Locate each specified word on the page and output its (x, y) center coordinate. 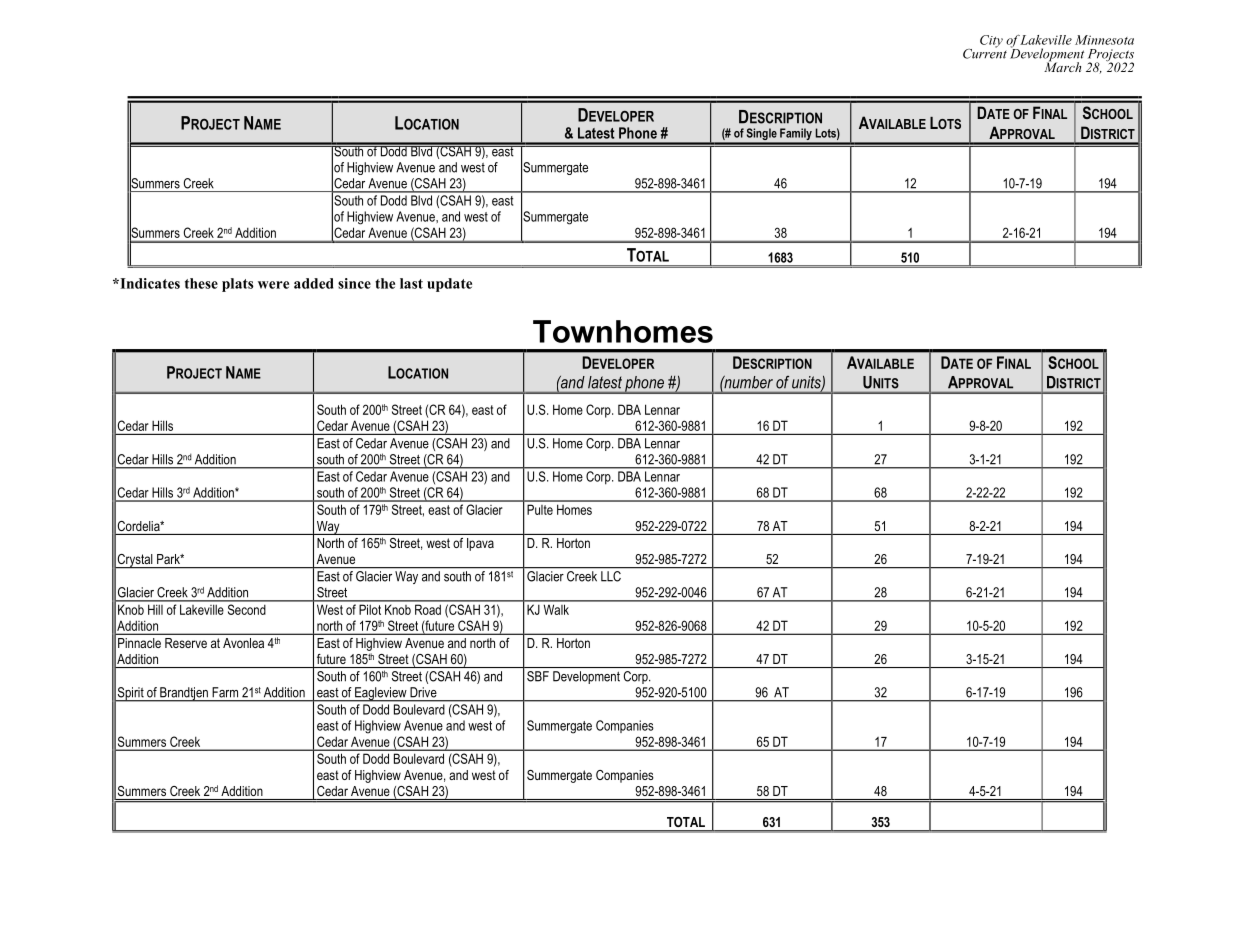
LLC (611, 576)
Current (985, 52)
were (273, 285)
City (991, 41)
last (411, 283)
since (354, 283)
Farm (225, 692)
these (201, 283)
